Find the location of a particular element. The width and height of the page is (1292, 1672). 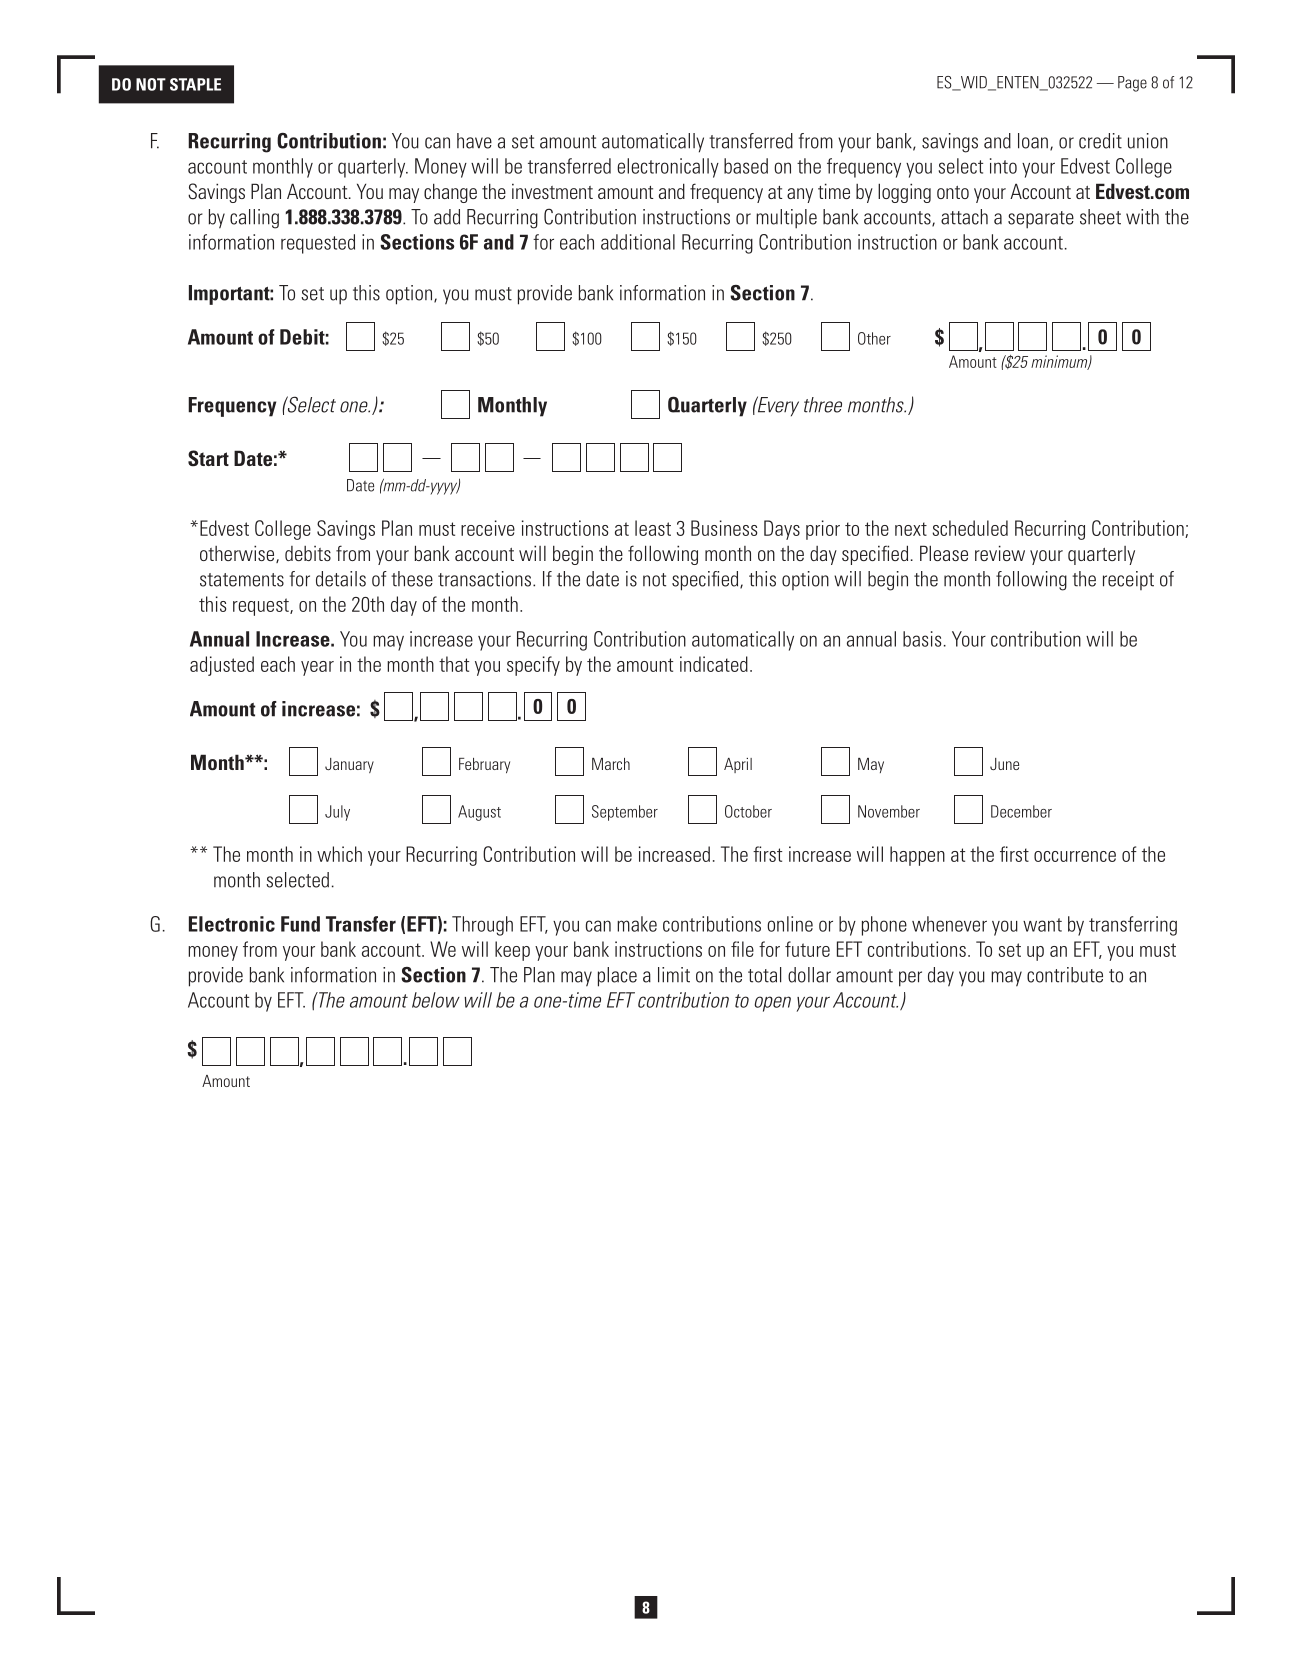

September is located at coordinates (625, 813).
